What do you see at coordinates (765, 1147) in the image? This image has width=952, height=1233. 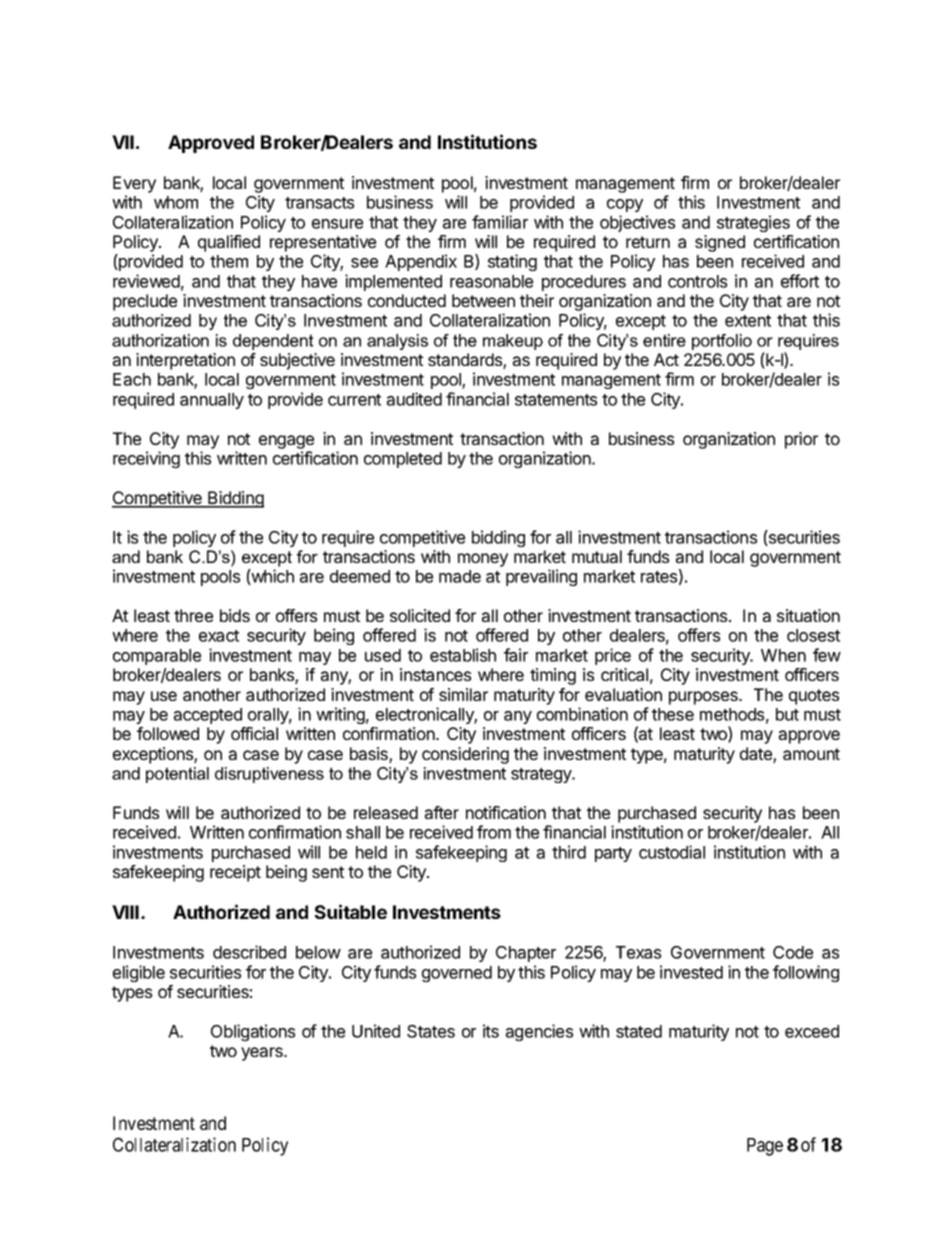 I see `Page` at bounding box center [765, 1147].
